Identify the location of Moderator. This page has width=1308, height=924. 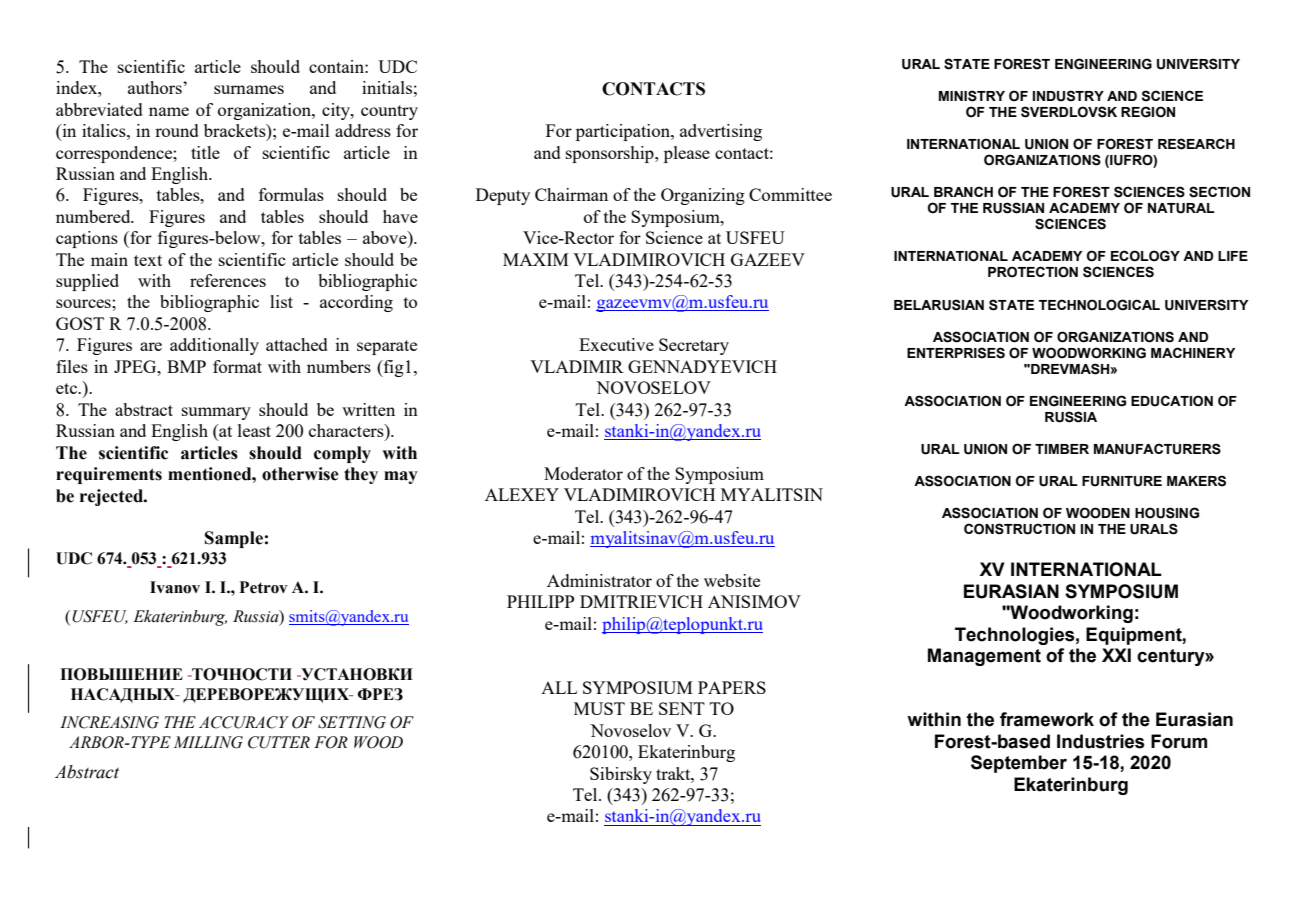
(583, 473).
